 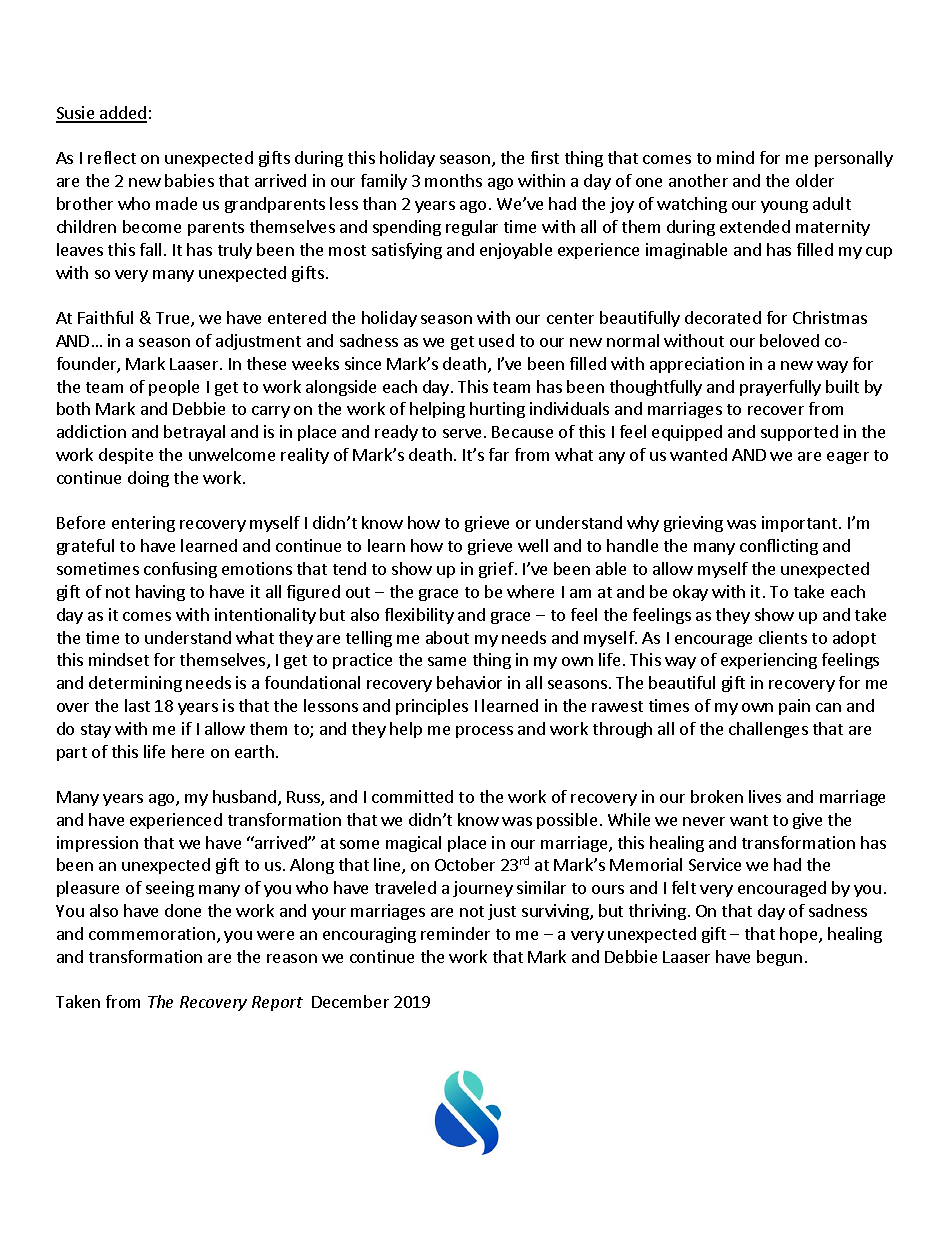 I want to click on personally, so click(x=854, y=159).
